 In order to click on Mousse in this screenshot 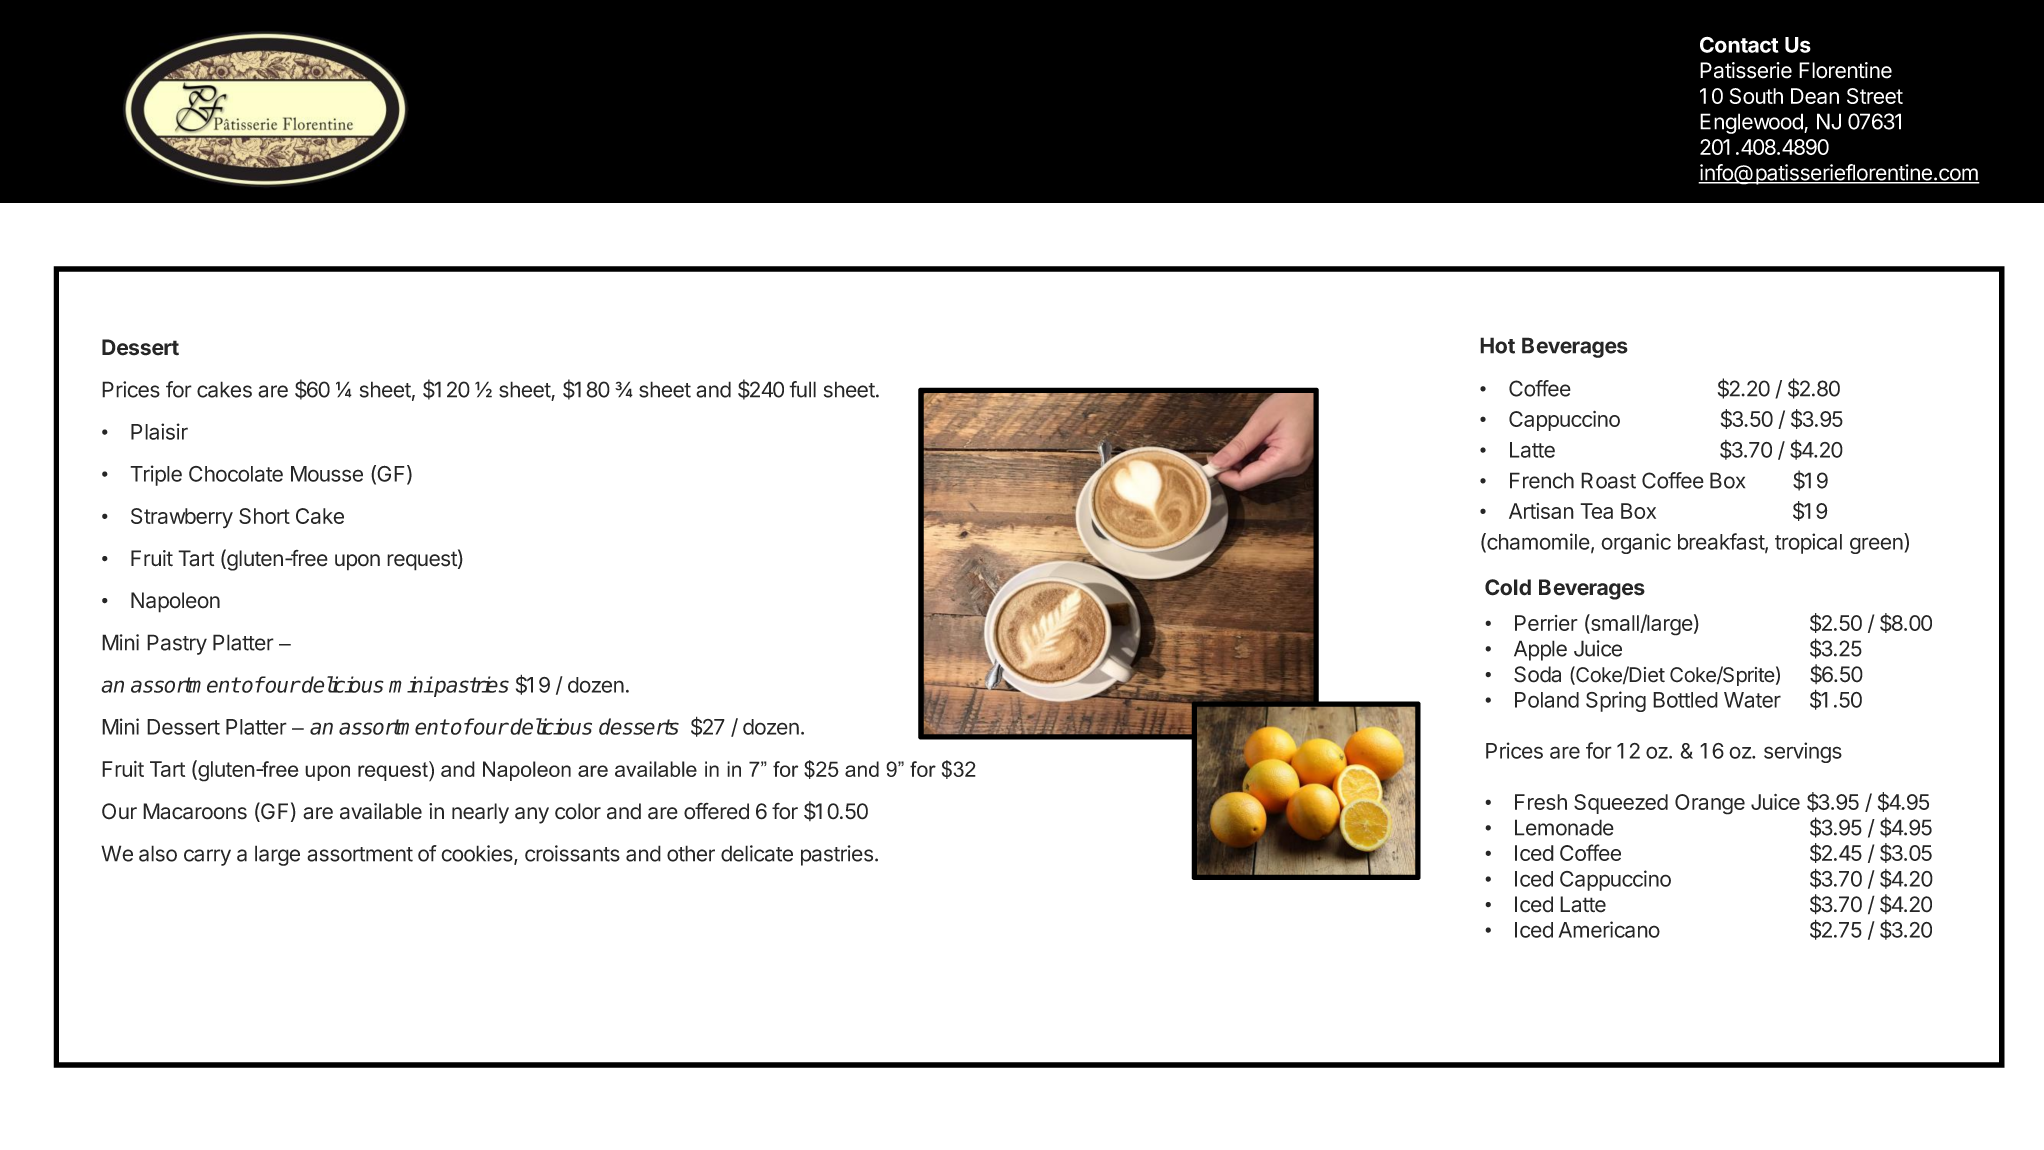, I will do `click(327, 474)`.
